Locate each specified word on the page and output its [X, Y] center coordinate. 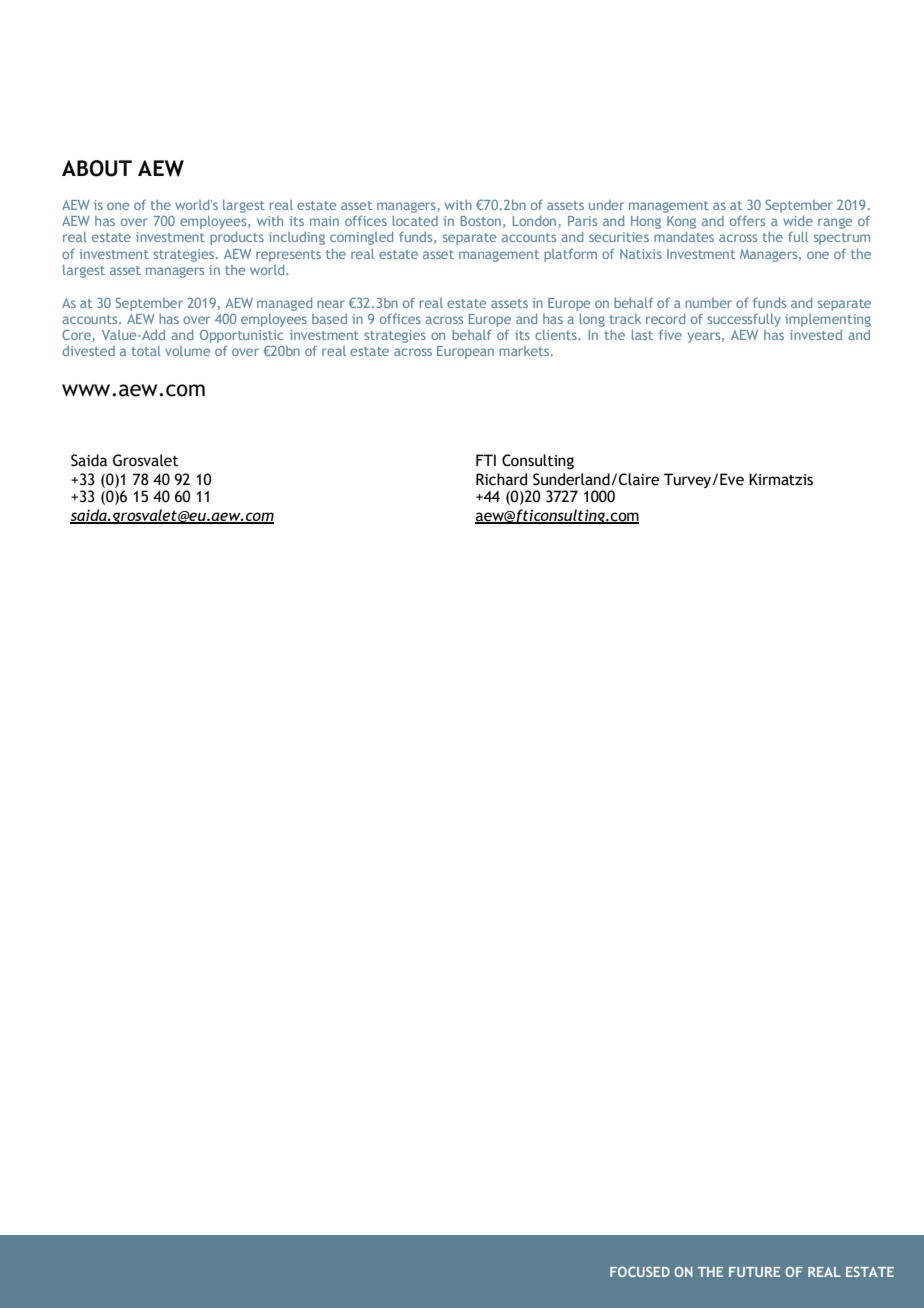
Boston [481, 221]
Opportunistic [241, 338]
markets [525, 351]
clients [557, 335]
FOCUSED [640, 1271]
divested [88, 351]
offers [747, 220]
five [670, 334]
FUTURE [754, 1272]
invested [816, 335]
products [237, 238]
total [146, 351]
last [642, 334]
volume [187, 351]
